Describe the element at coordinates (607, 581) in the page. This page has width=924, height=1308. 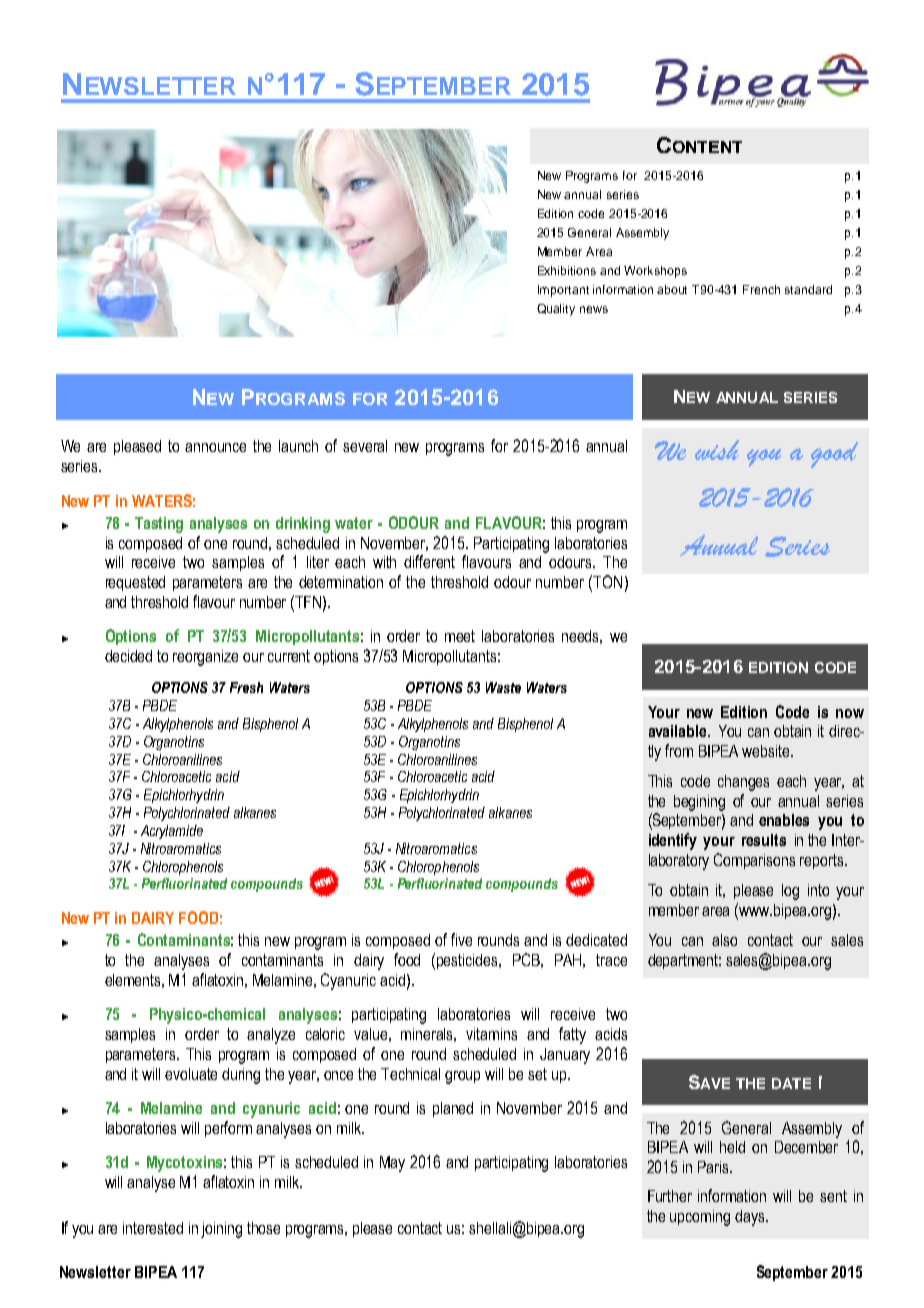
I see `TON` at that location.
